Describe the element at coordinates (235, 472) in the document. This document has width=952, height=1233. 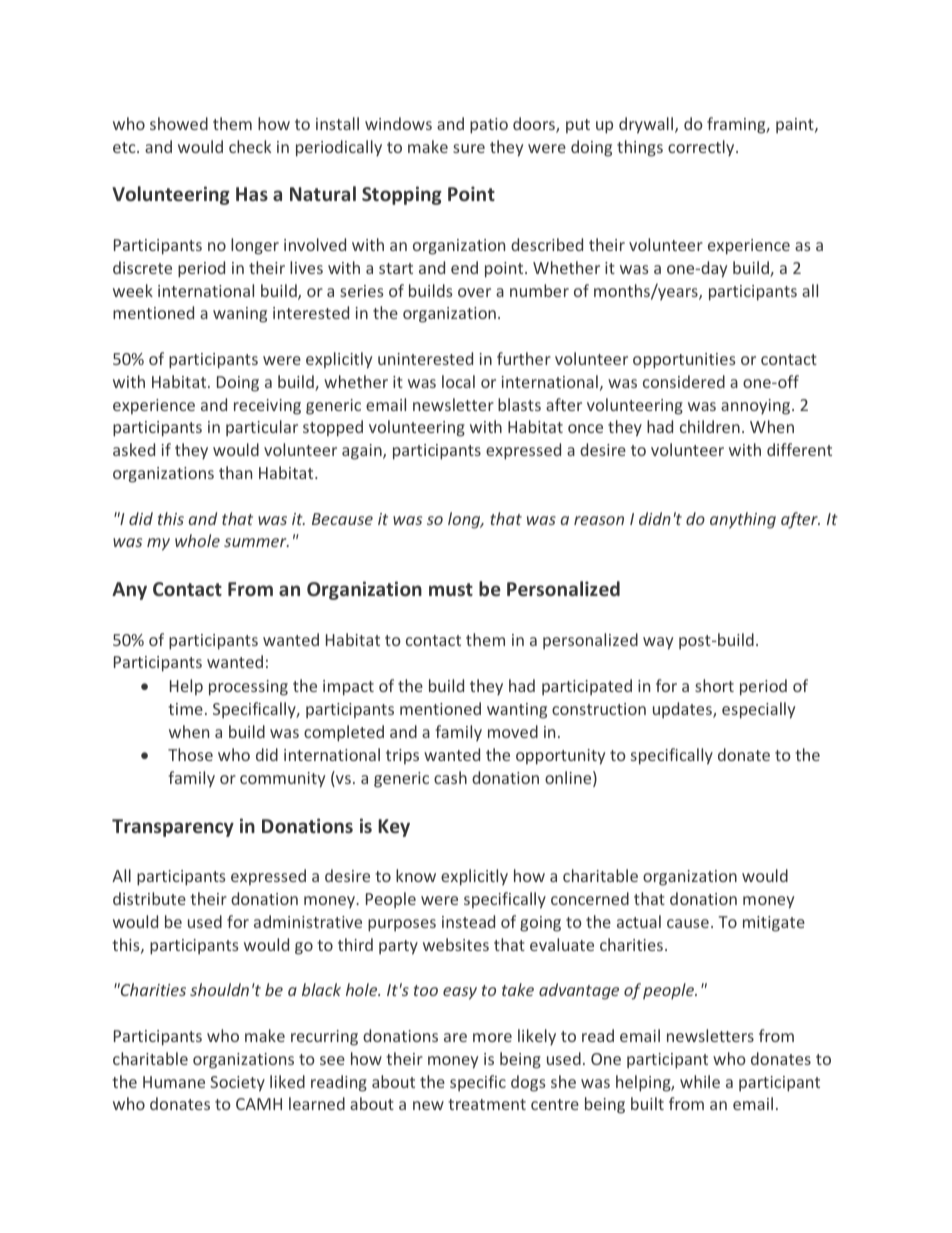
I see `than` at that location.
